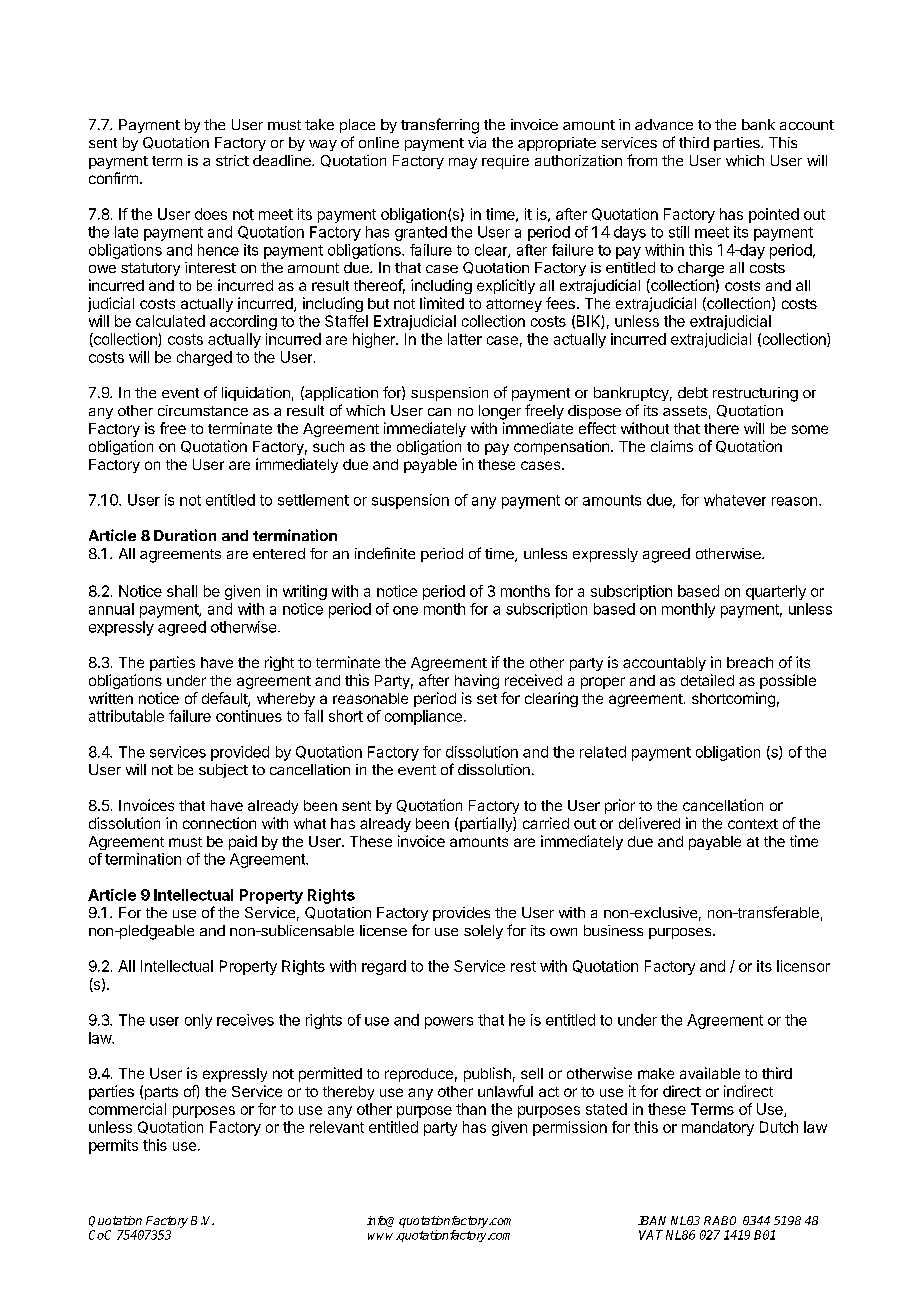 This screenshot has width=924, height=1308. What do you see at coordinates (750, 662) in the screenshot?
I see `breach` at bounding box center [750, 662].
